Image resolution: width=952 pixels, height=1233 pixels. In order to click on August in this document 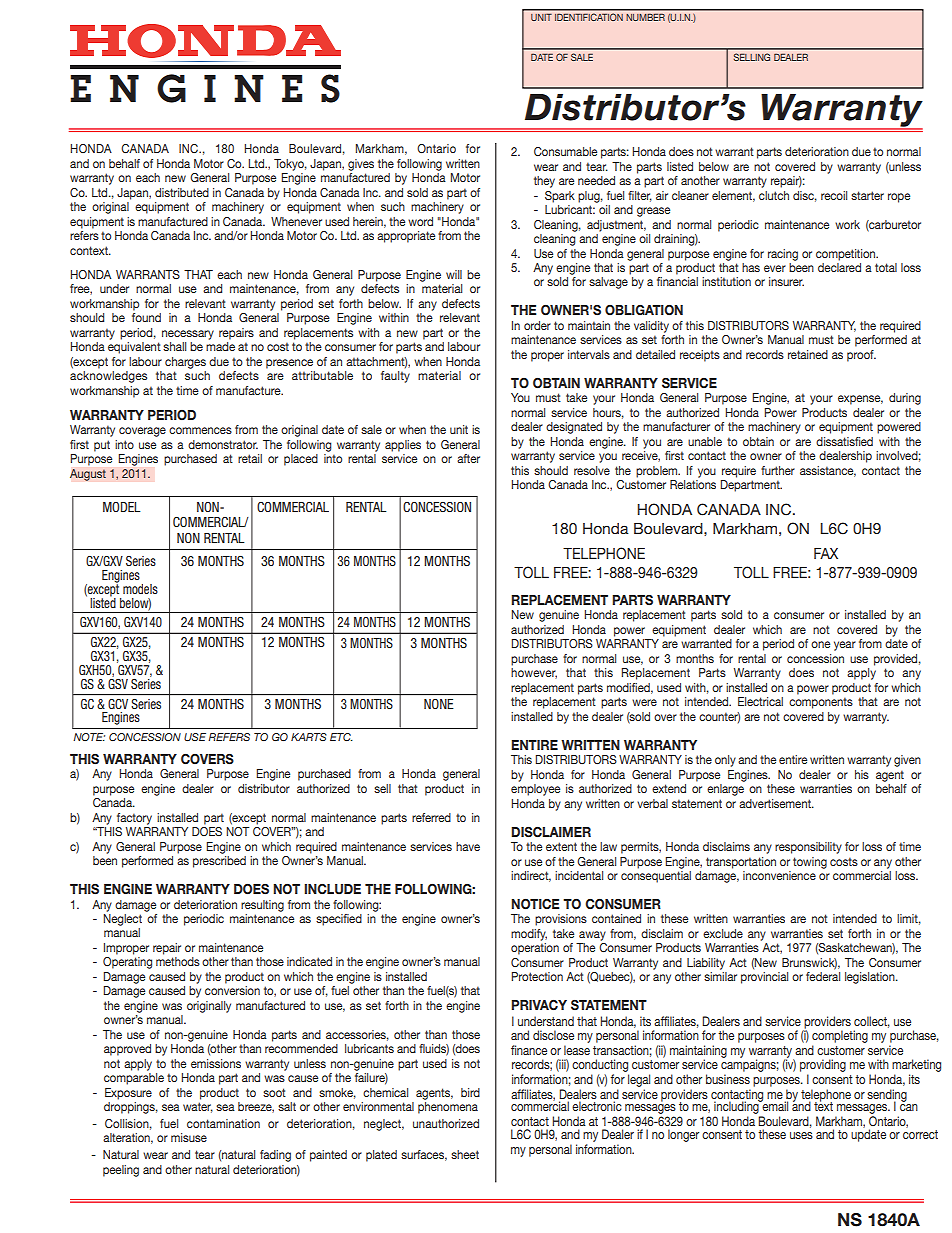, I will do `click(88, 475)`.
